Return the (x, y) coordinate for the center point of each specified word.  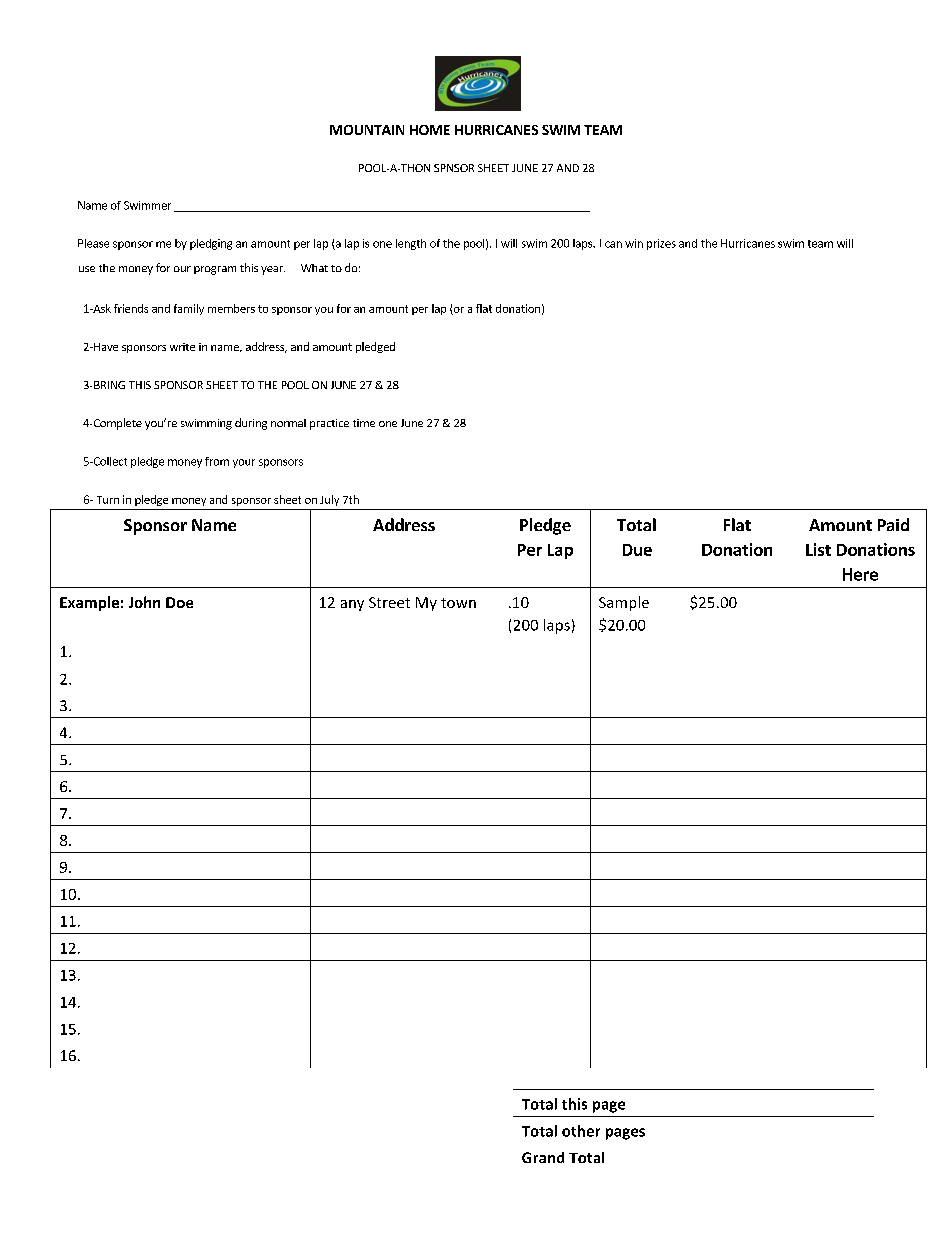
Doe (179, 602)
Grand (543, 1157)
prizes (661, 244)
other (581, 1131)
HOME (430, 130)
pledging (211, 244)
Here (860, 574)
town (458, 603)
